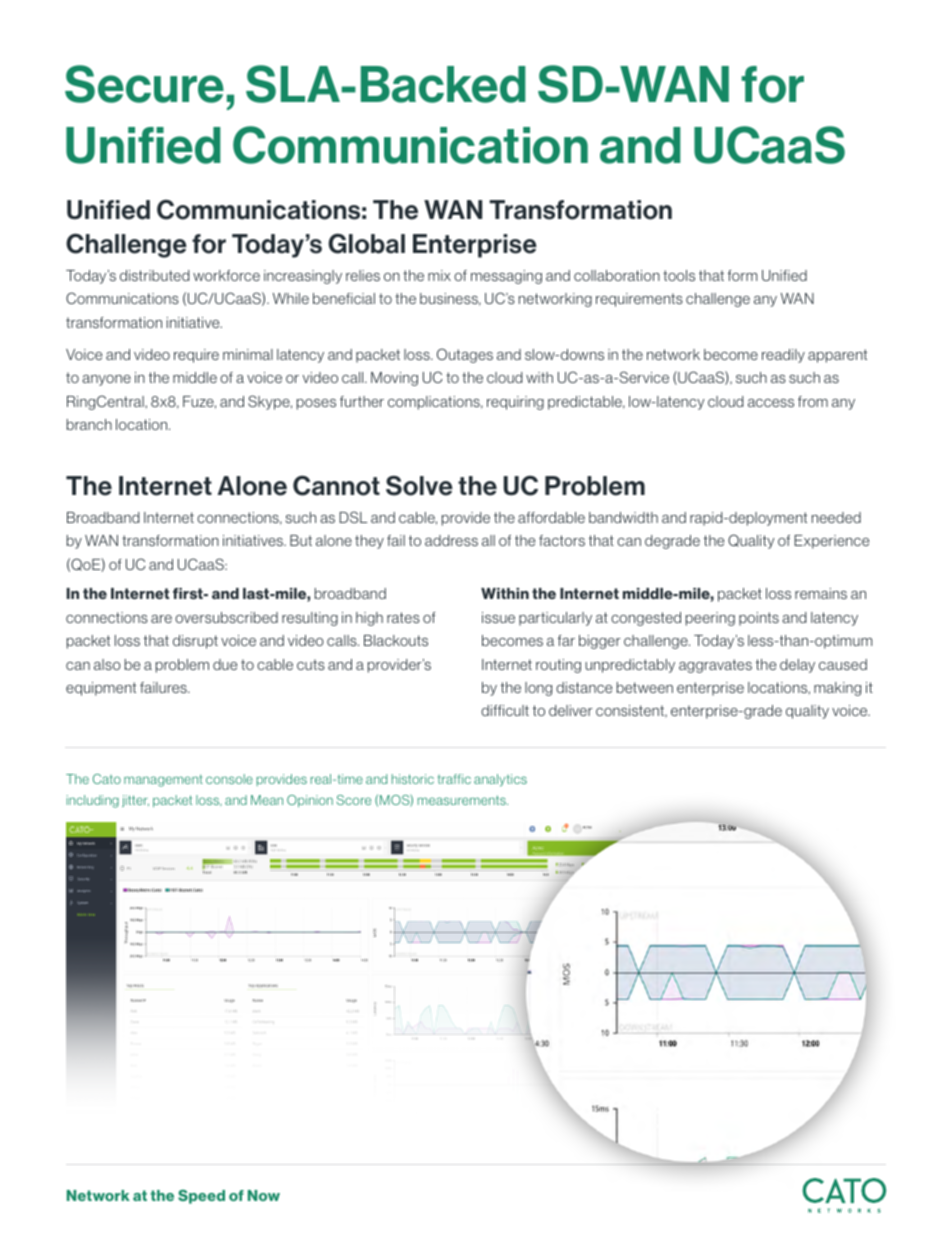 The height and width of the screenshot is (1233, 952). I want to click on Speed, so click(201, 1197).
